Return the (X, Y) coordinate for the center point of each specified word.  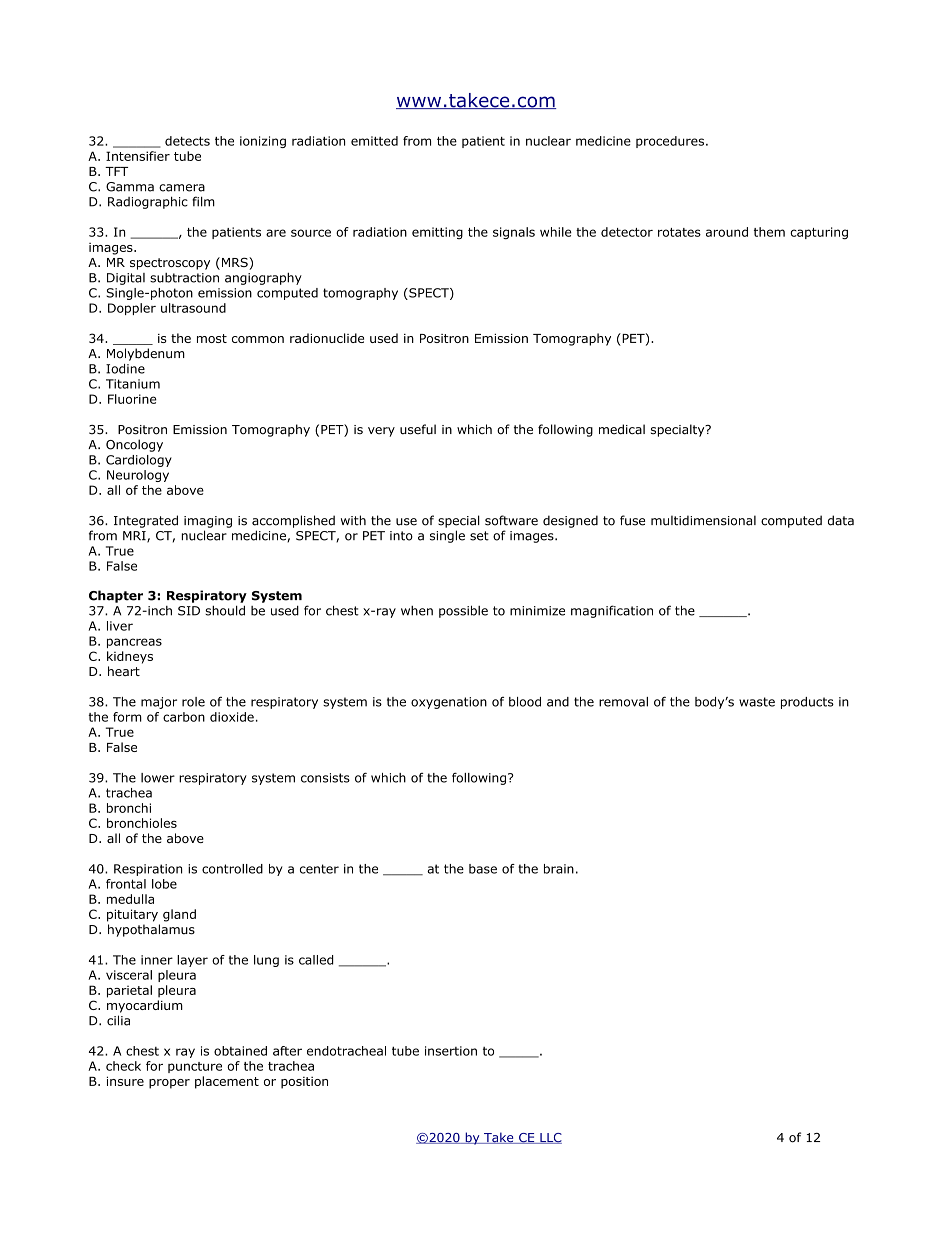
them (769, 232)
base (483, 869)
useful (418, 429)
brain (559, 869)
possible (463, 611)
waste (757, 702)
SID (189, 611)
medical (622, 429)
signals (514, 233)
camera (182, 188)
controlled (232, 869)
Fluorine (132, 399)
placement (227, 1082)
